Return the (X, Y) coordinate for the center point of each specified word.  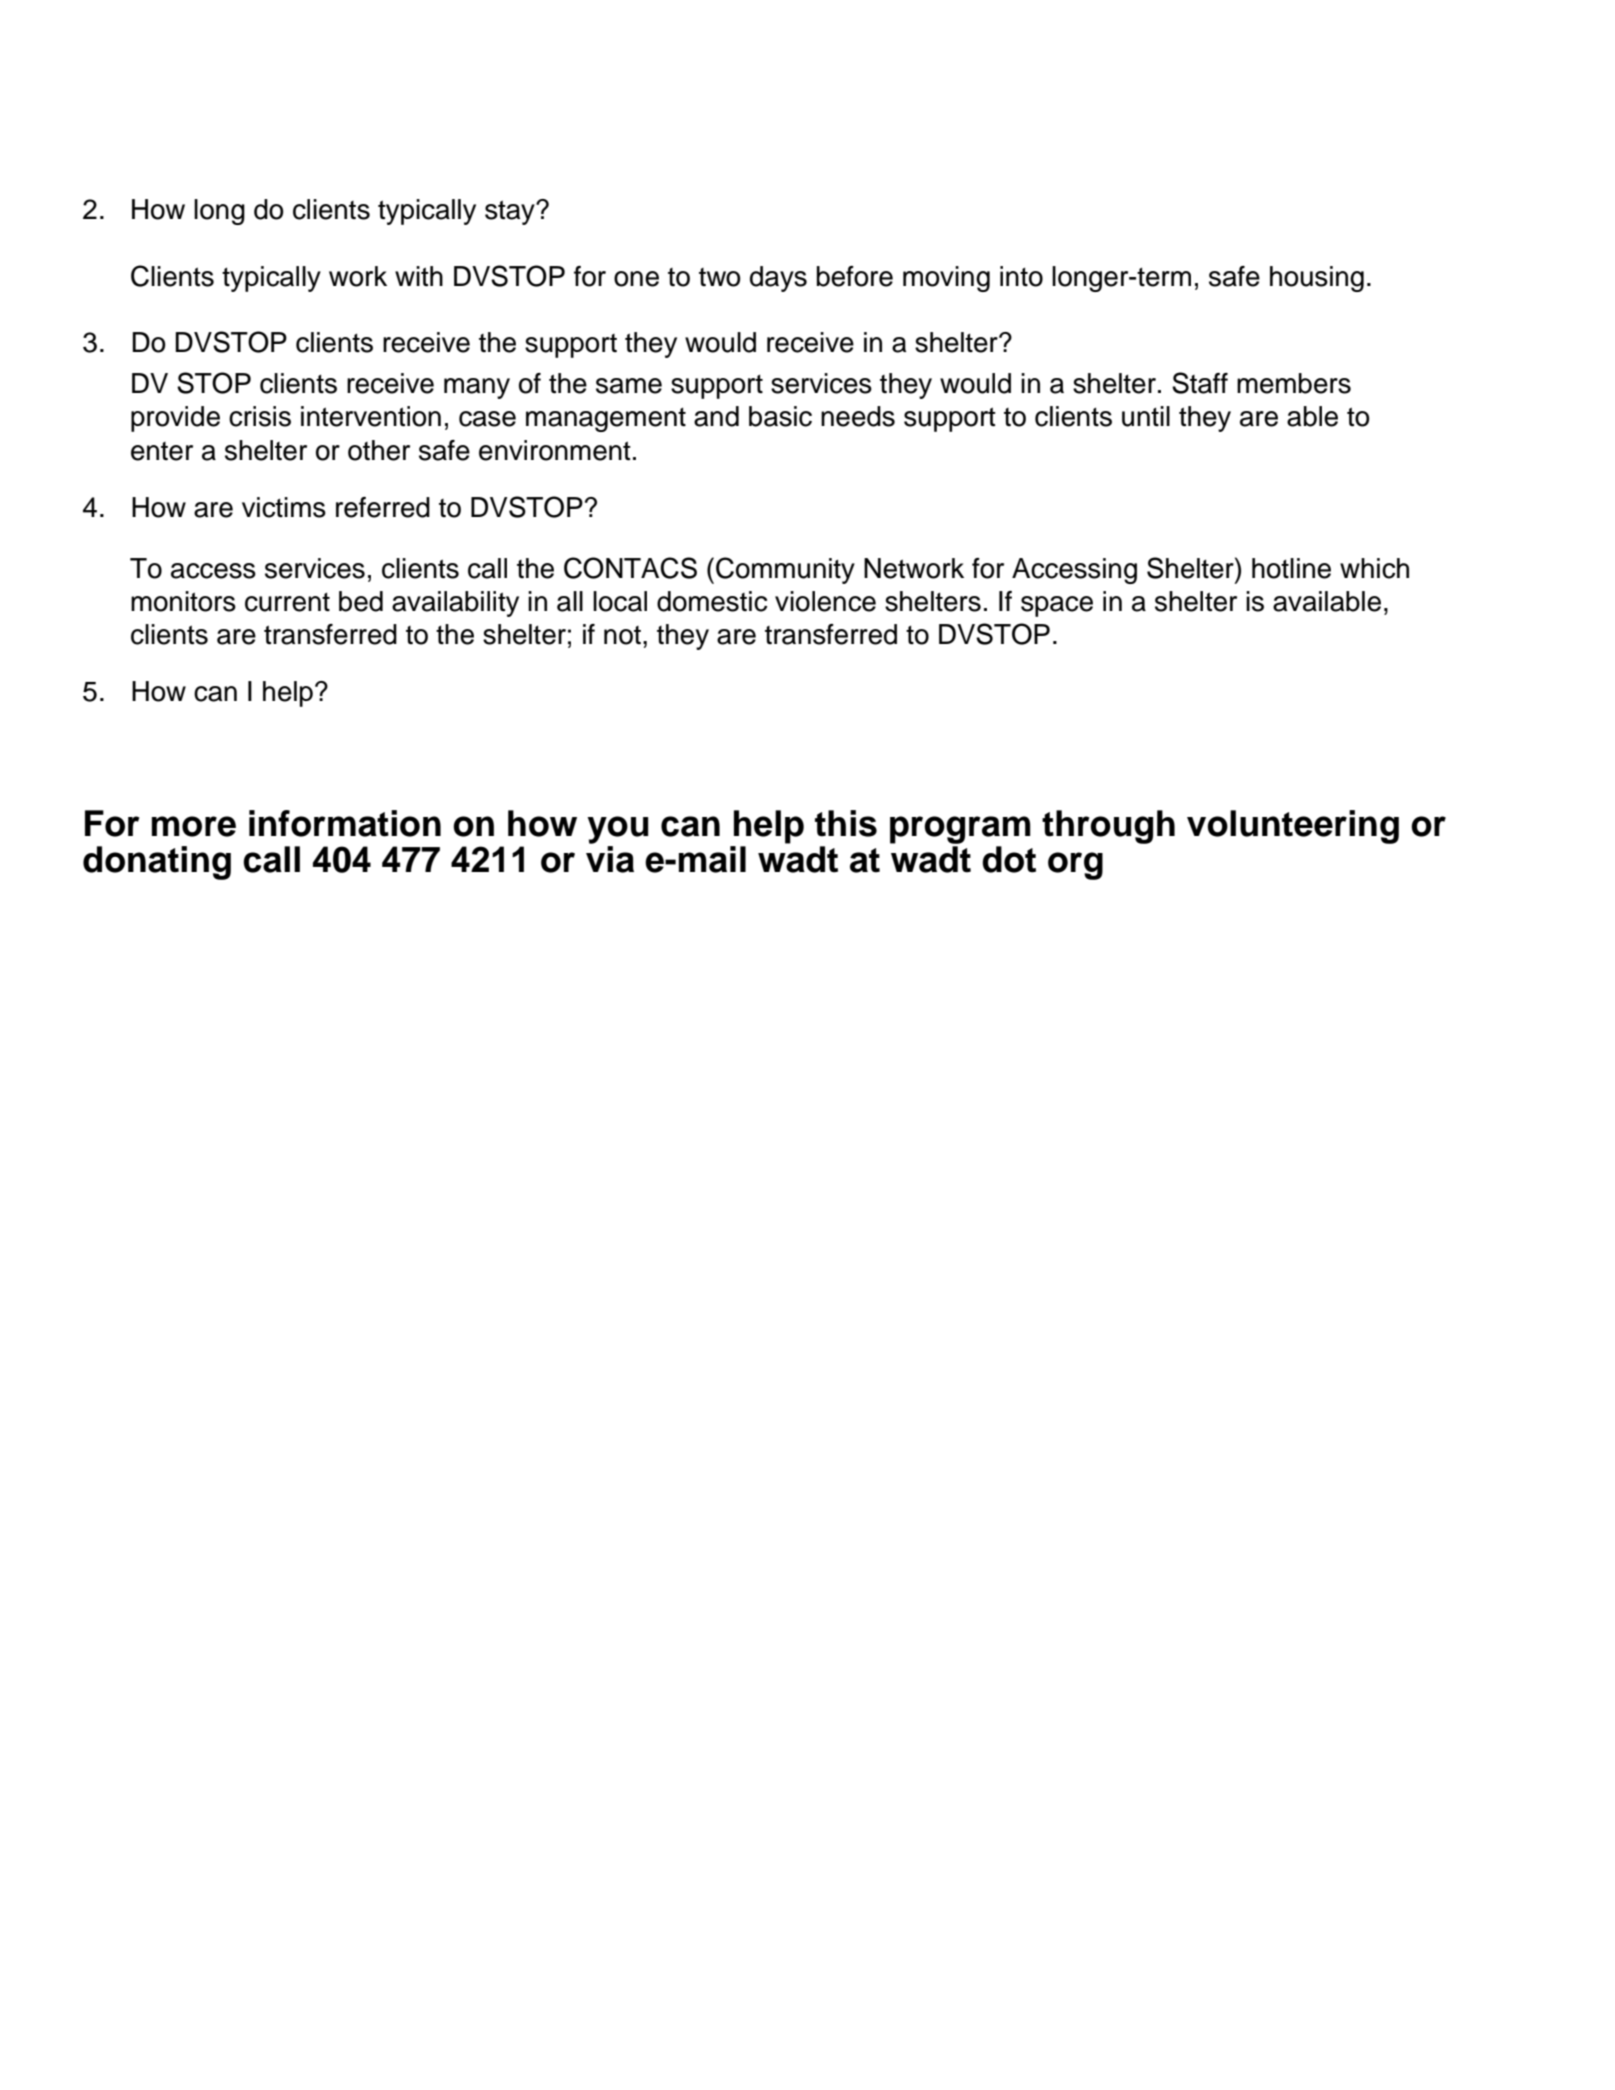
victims (284, 507)
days (778, 279)
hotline (1291, 568)
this (846, 823)
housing (1317, 279)
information (345, 823)
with (419, 276)
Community (785, 570)
